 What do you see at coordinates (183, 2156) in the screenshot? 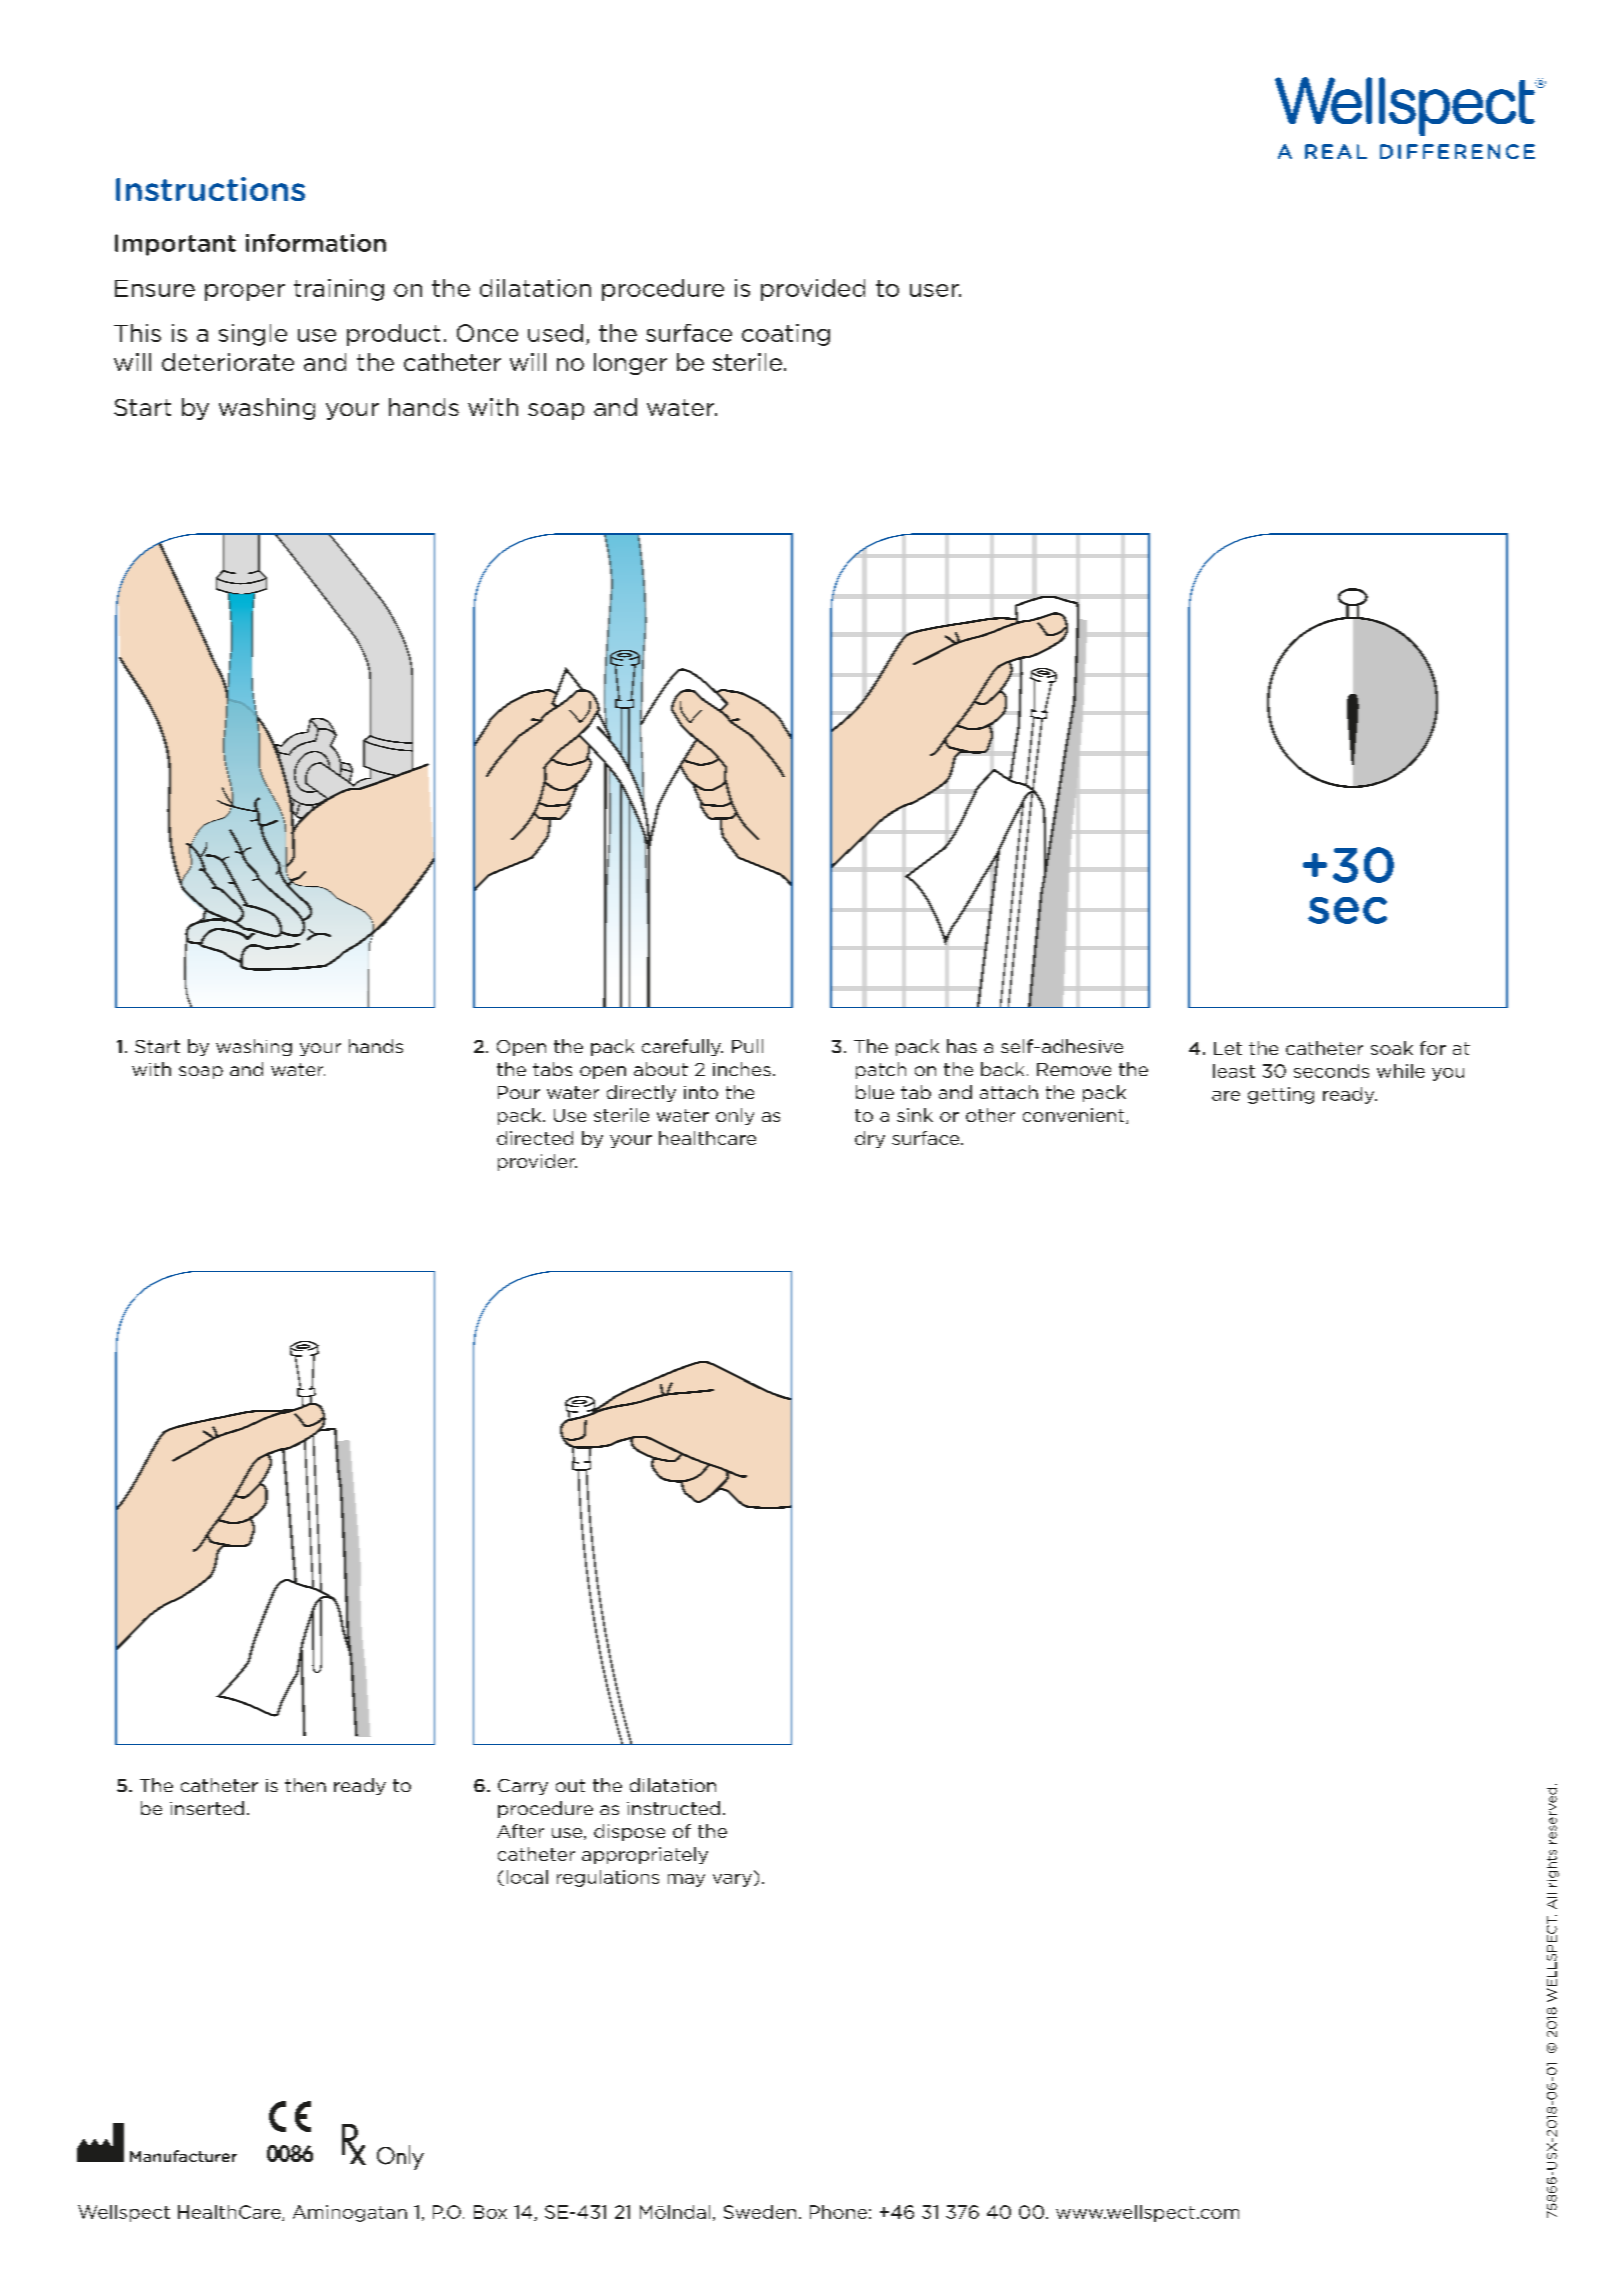
I see `Manufacturer` at bounding box center [183, 2156].
